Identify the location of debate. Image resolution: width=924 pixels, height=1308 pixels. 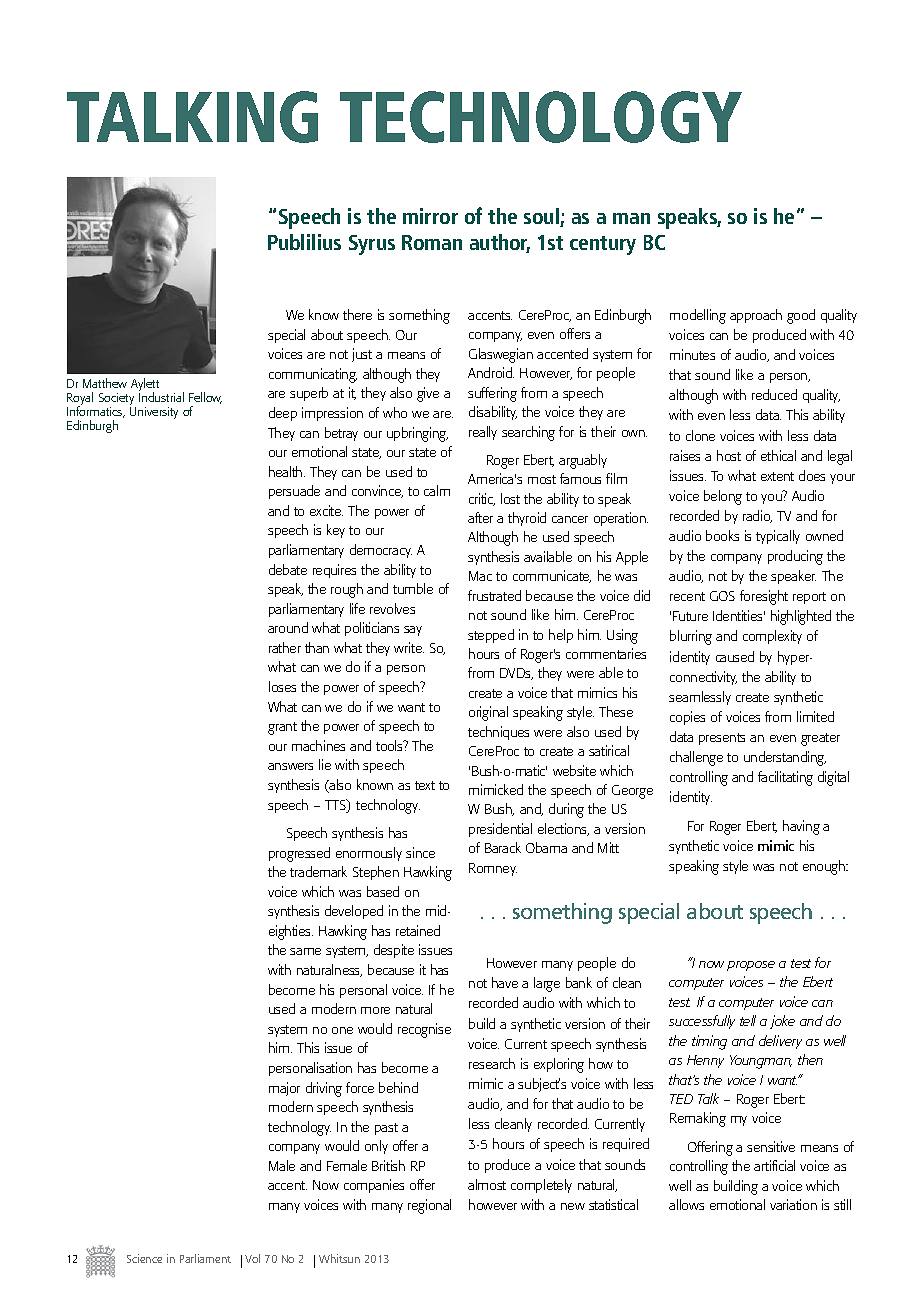
(288, 569).
